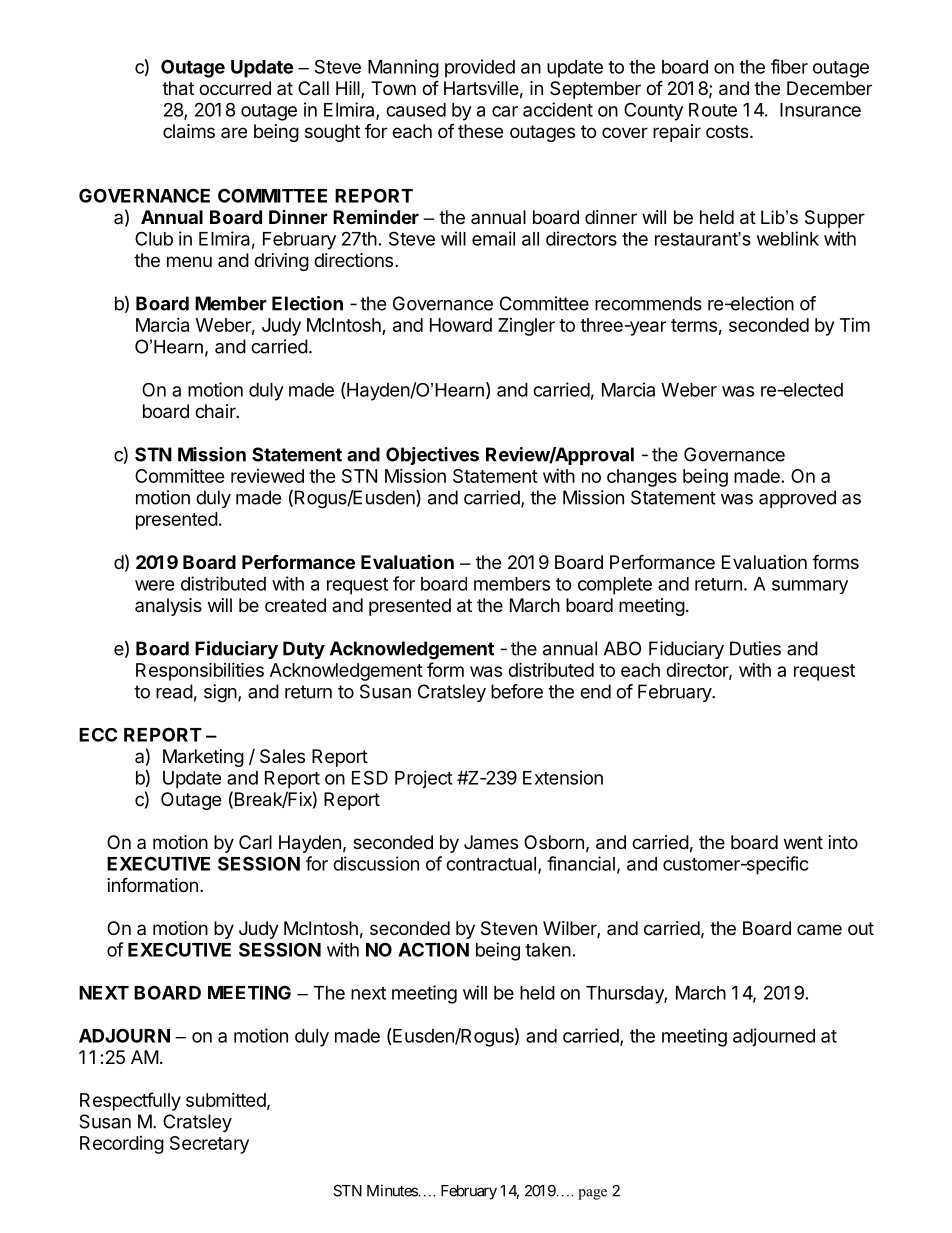  Describe the element at coordinates (517, 691) in the image. I see `before` at that location.
